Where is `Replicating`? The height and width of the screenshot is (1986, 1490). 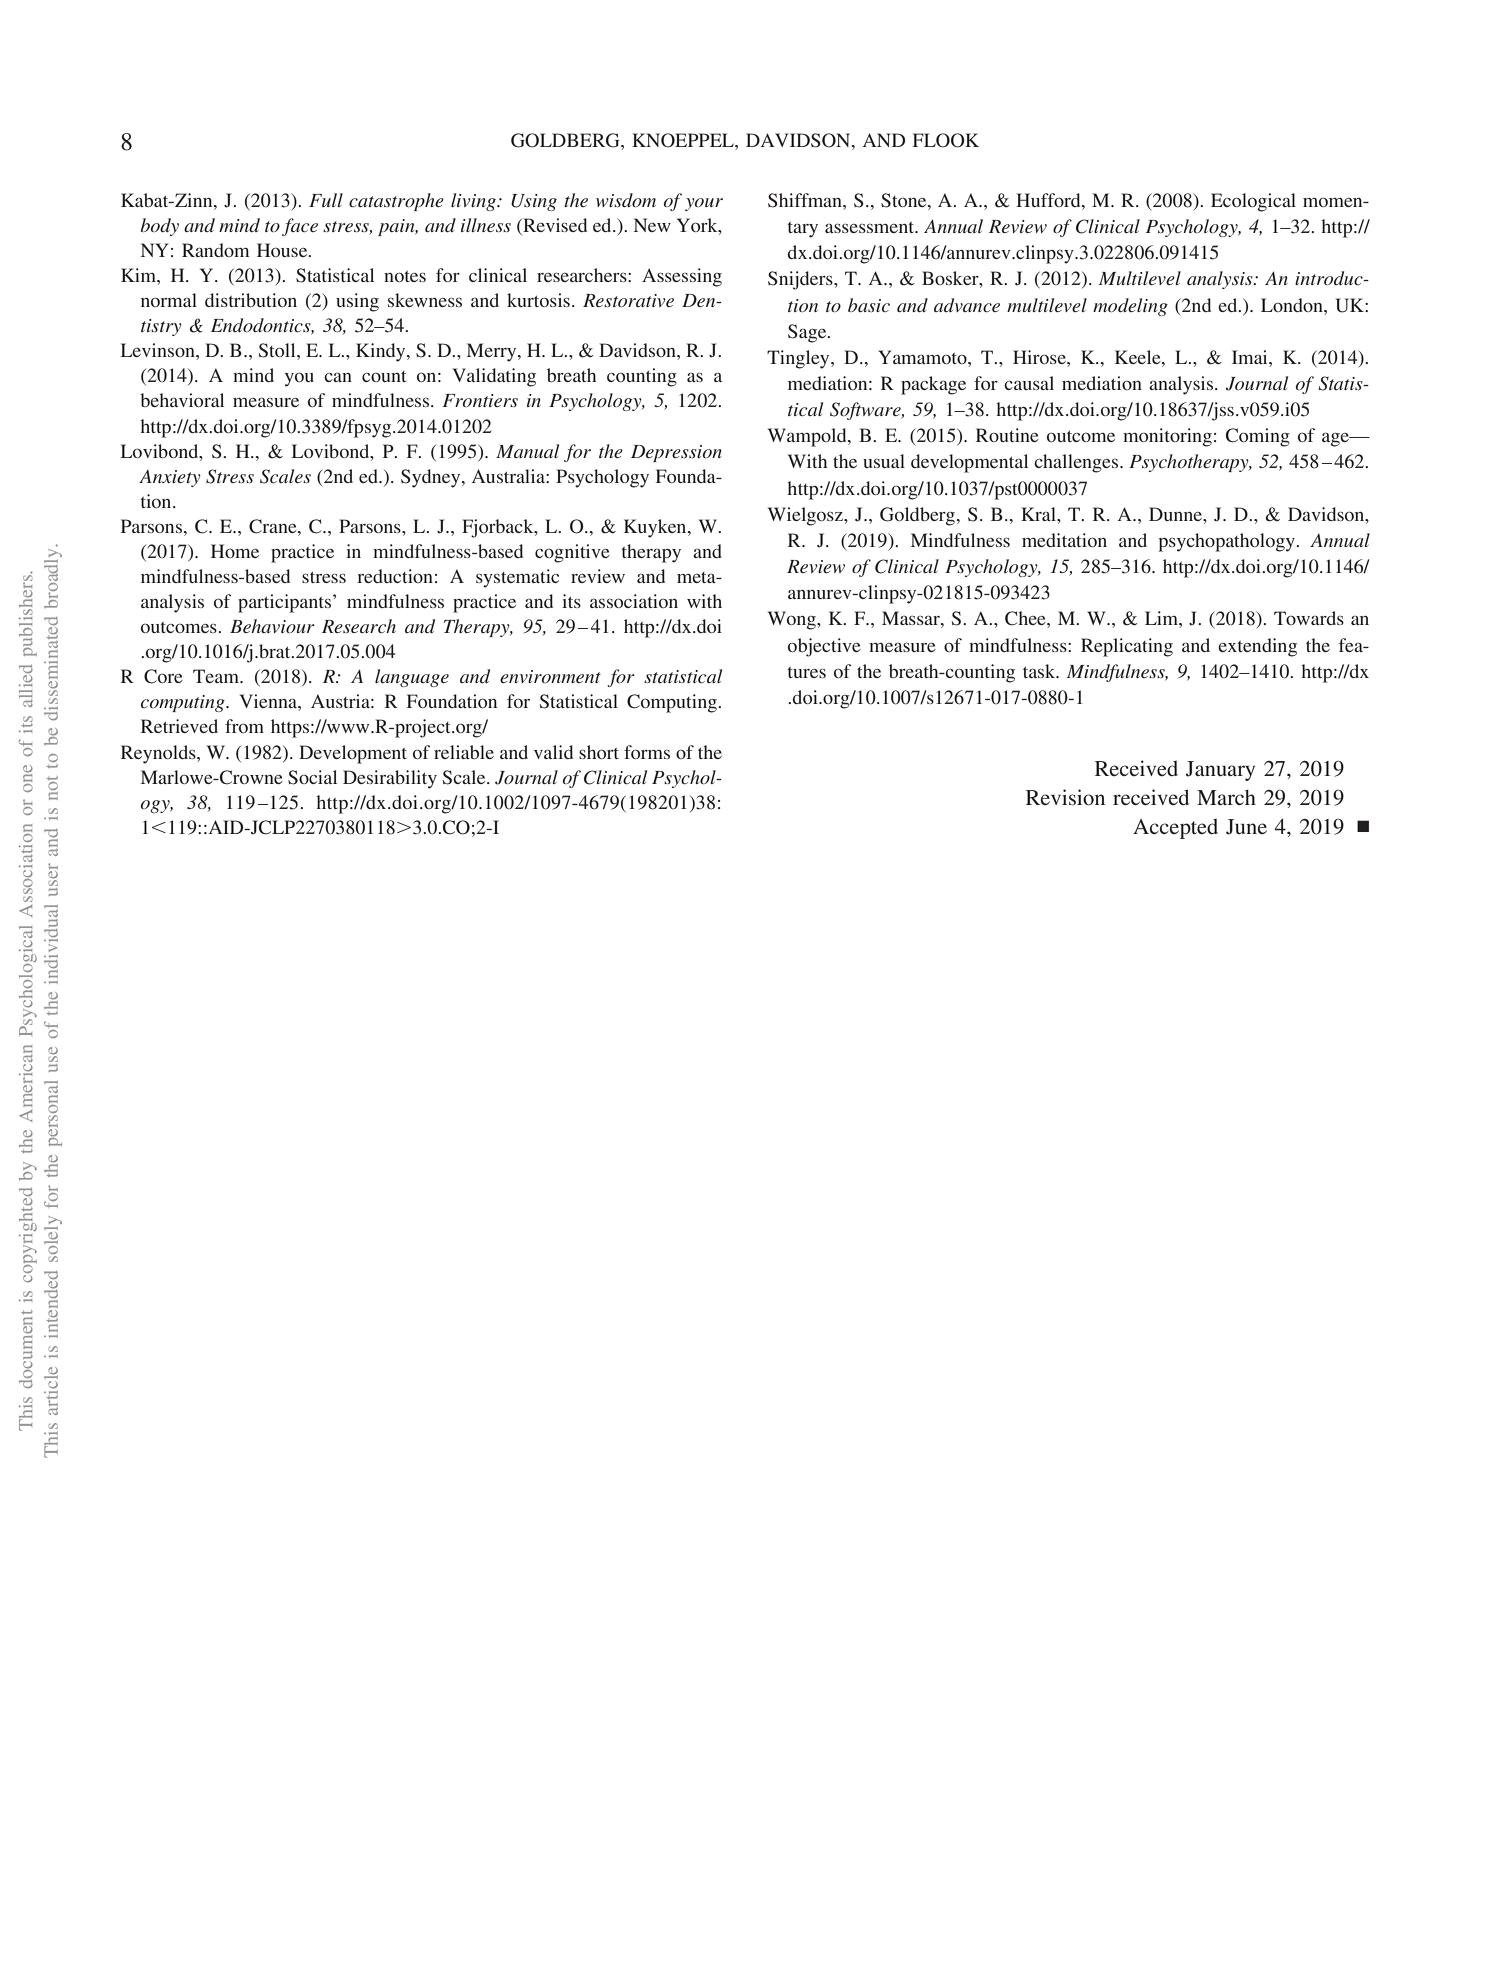 Replicating is located at coordinates (1127, 647).
